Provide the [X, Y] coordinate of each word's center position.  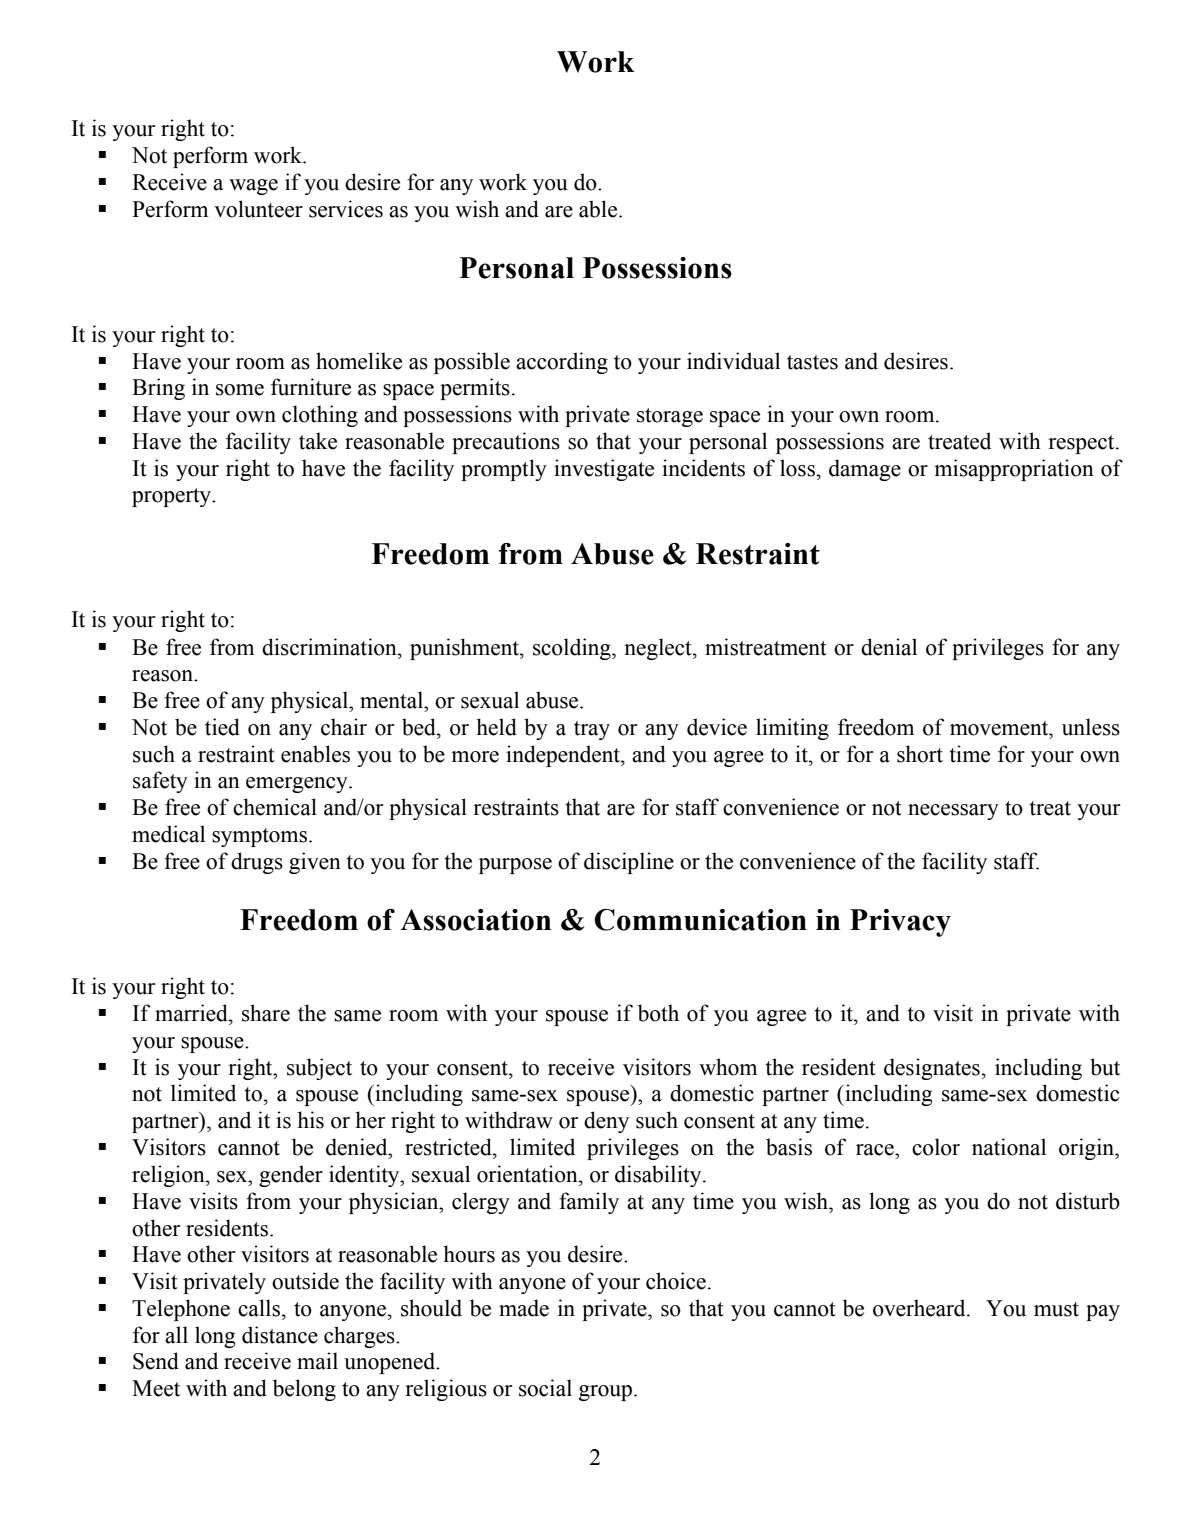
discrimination [330, 647]
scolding [573, 649]
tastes [812, 362]
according [562, 363]
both [658, 1013]
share [266, 1013]
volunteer [258, 209]
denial [889, 647]
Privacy [900, 923]
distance [280, 1335]
